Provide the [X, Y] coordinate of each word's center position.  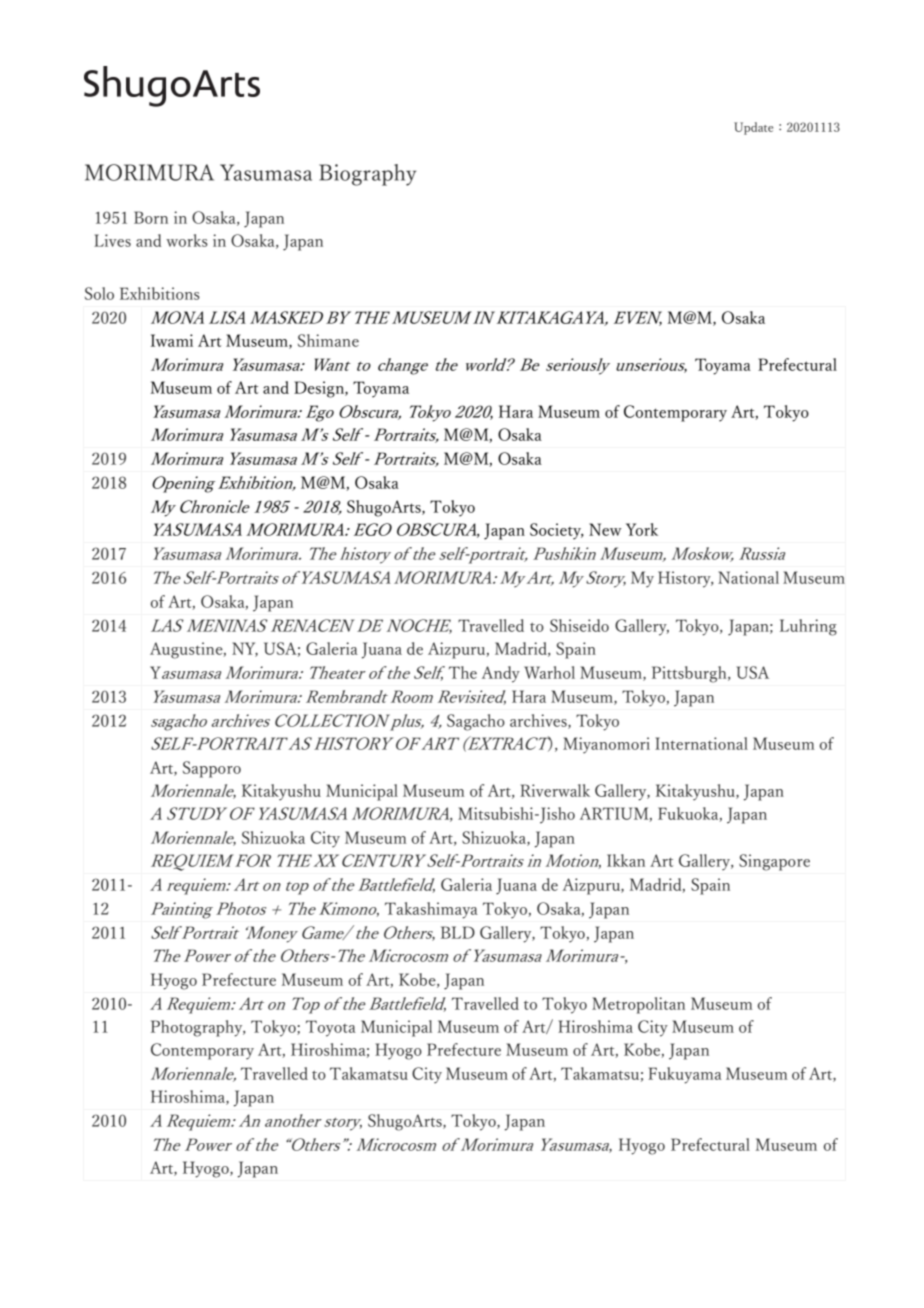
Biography [367, 175]
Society [557, 531]
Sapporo [212, 769]
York [642, 529]
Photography [198, 1028]
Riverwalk [555, 790]
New [605, 529]
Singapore [774, 862]
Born [151, 217]
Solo [99, 293]
